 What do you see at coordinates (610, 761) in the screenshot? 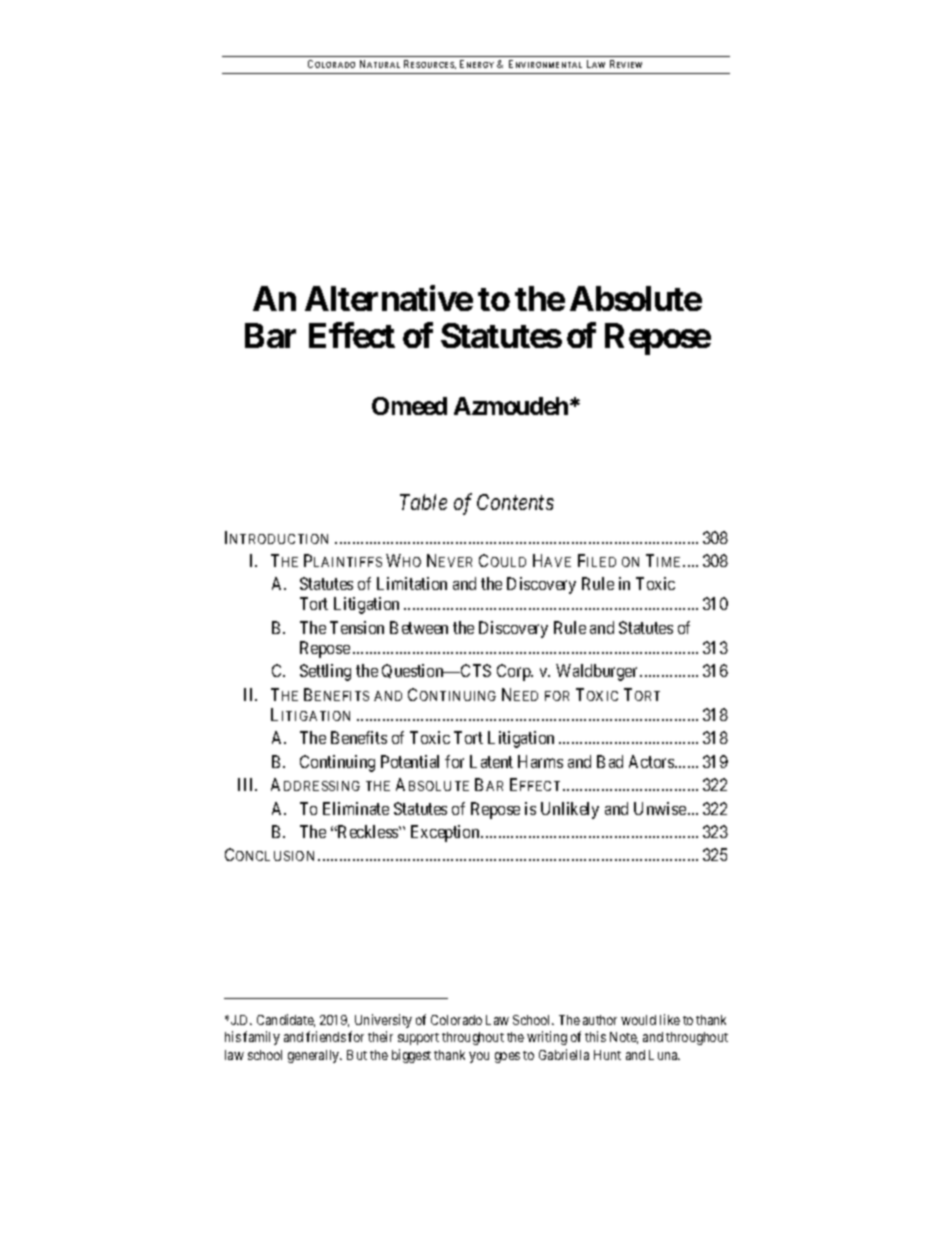
I see `Bad` at bounding box center [610, 761].
